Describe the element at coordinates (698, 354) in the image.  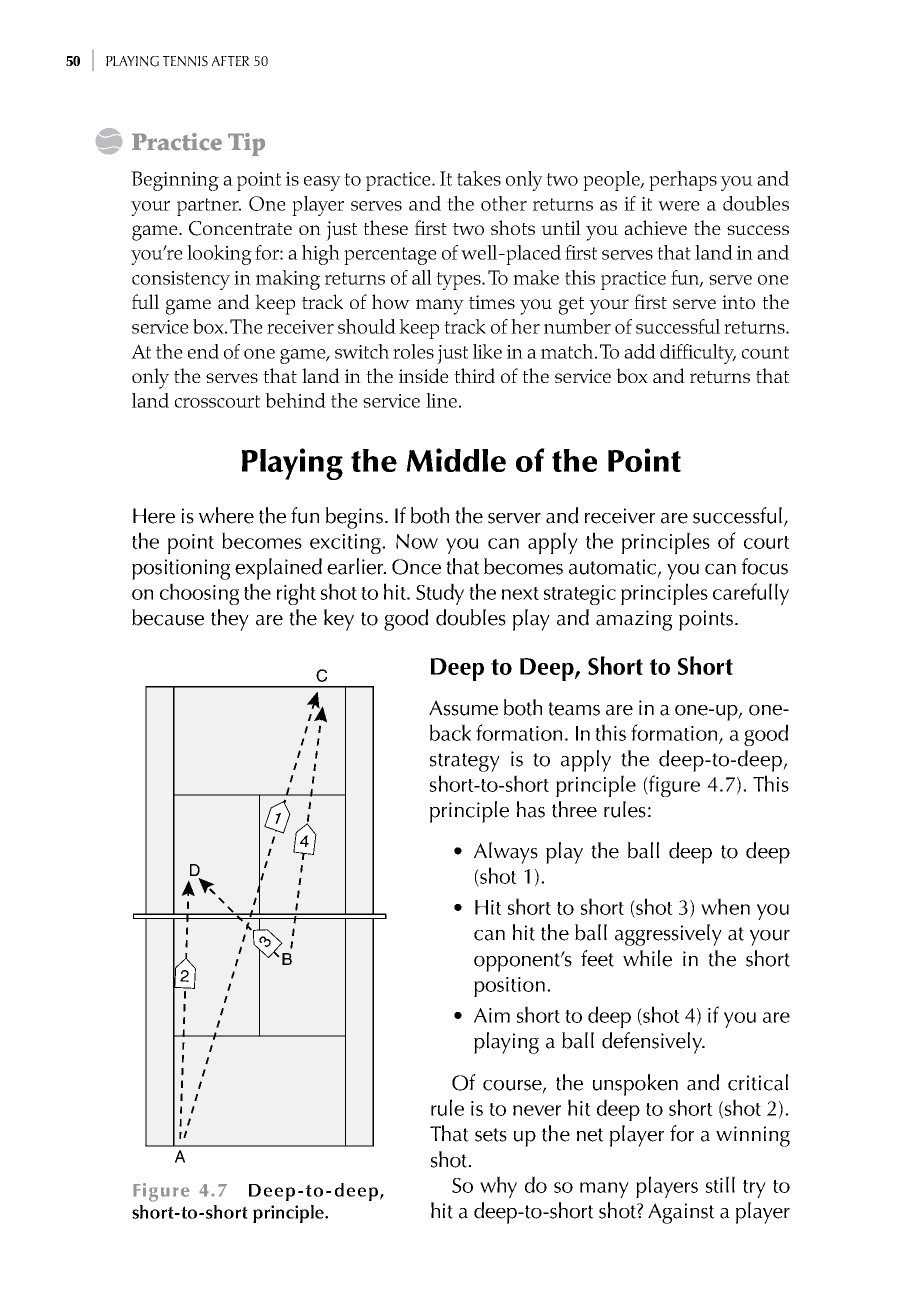
I see `difficulty` at that location.
